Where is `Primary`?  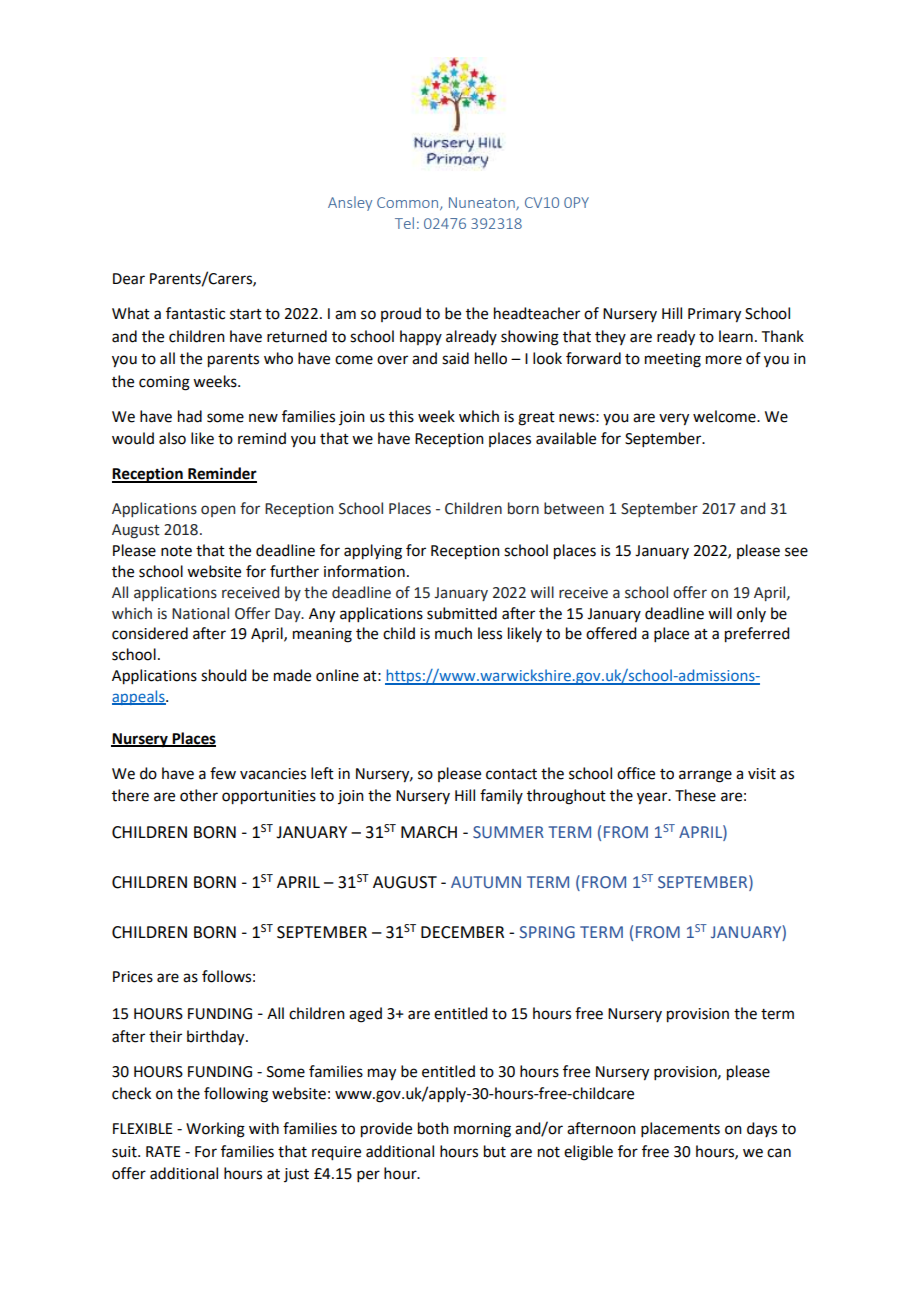 Primary is located at coordinates (714, 315).
